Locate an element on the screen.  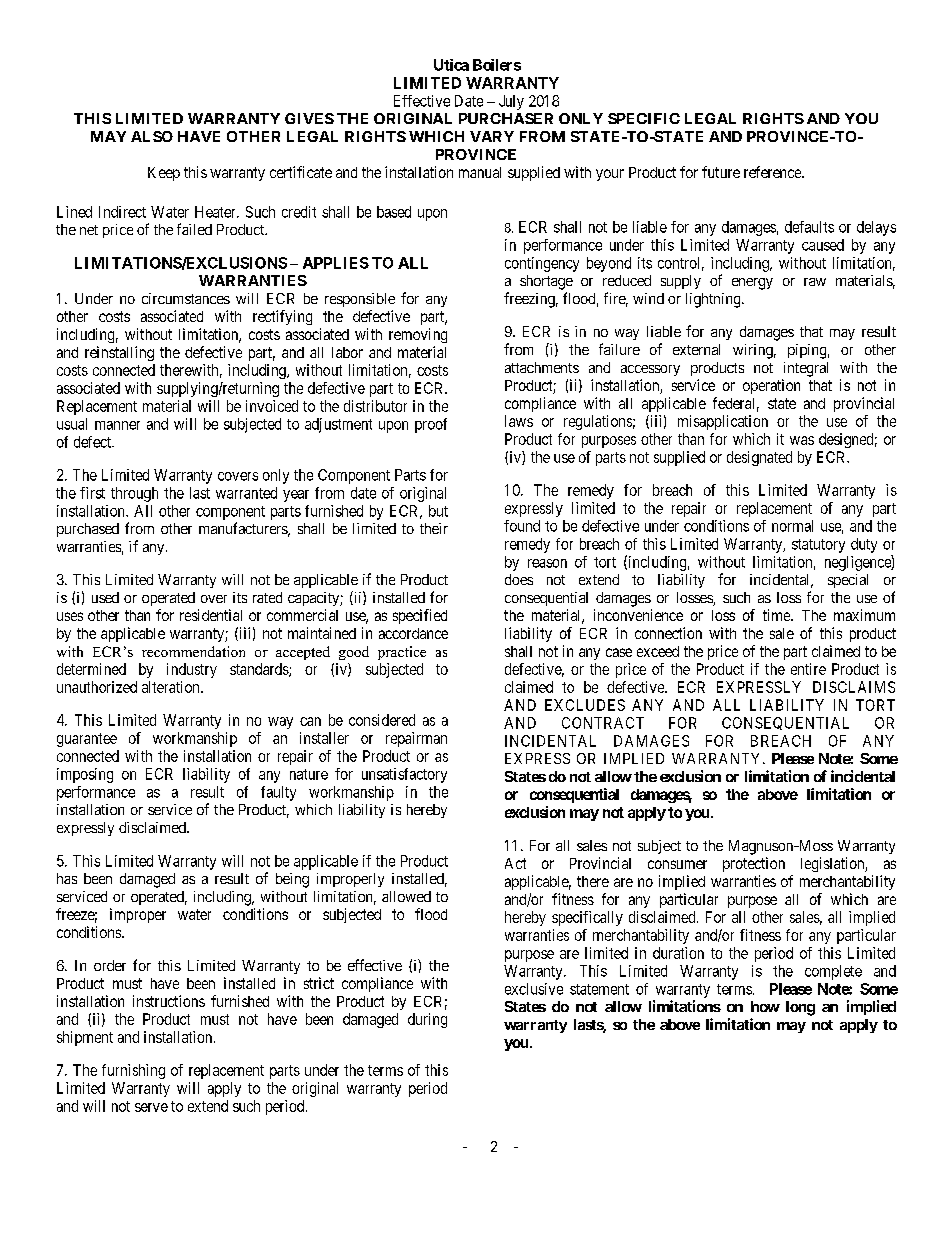
furnishing is located at coordinates (133, 1071).
